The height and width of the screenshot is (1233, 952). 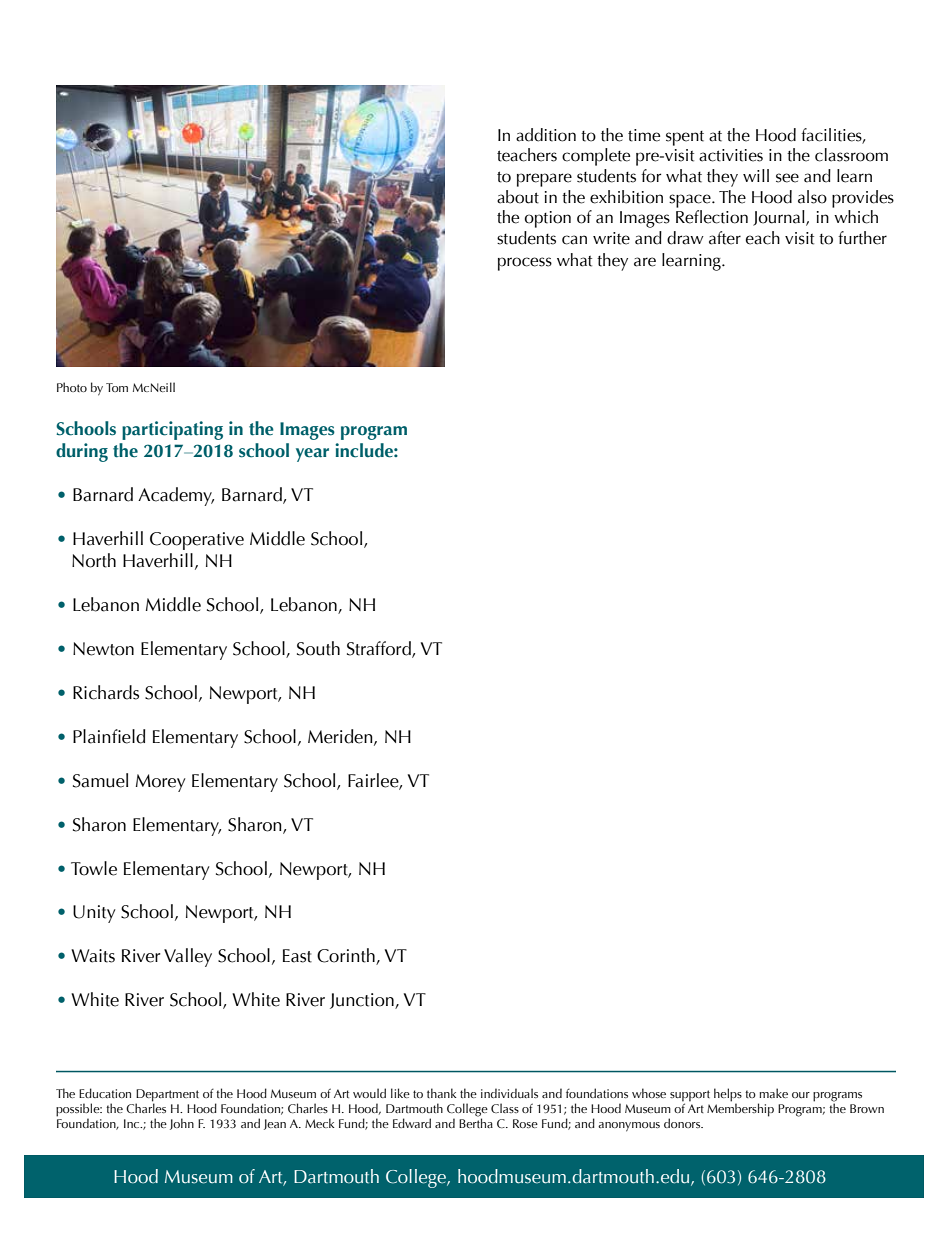 I want to click on Department, so click(x=167, y=1096).
